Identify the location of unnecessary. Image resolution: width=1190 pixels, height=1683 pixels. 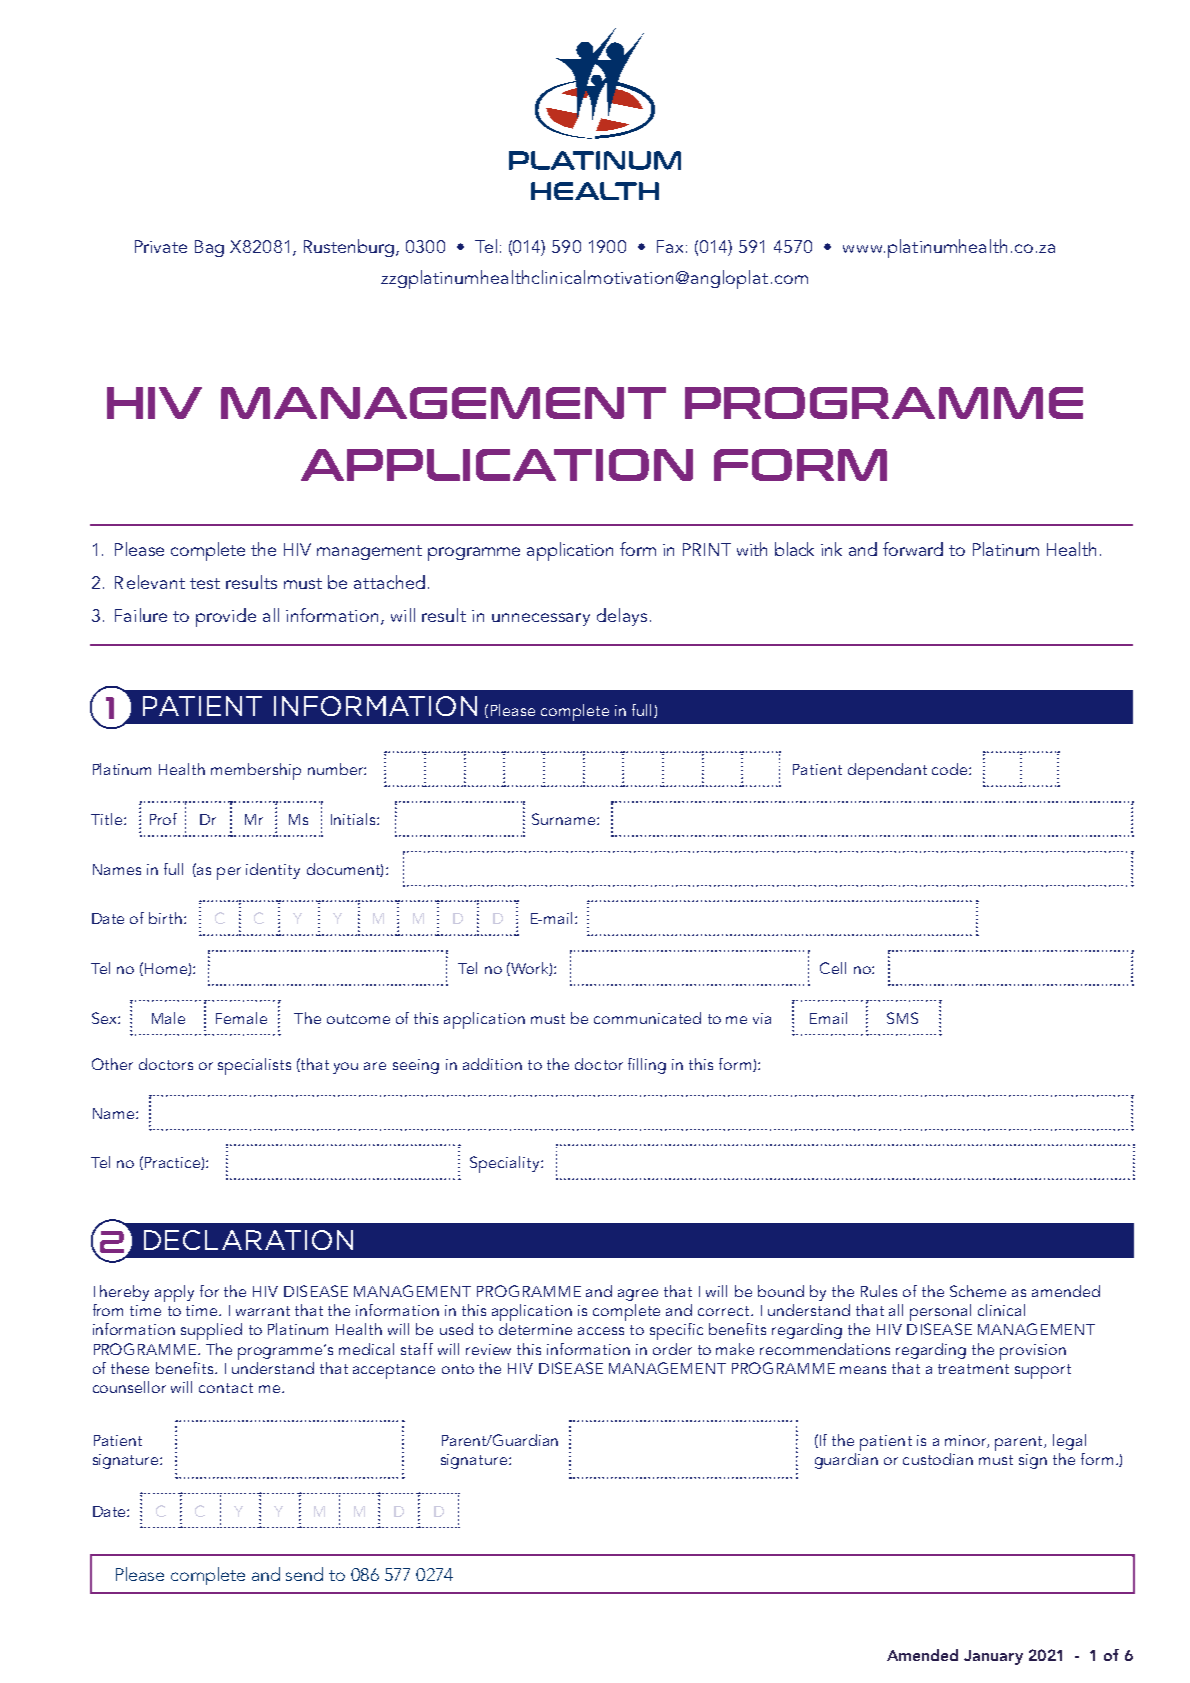
(541, 619).
